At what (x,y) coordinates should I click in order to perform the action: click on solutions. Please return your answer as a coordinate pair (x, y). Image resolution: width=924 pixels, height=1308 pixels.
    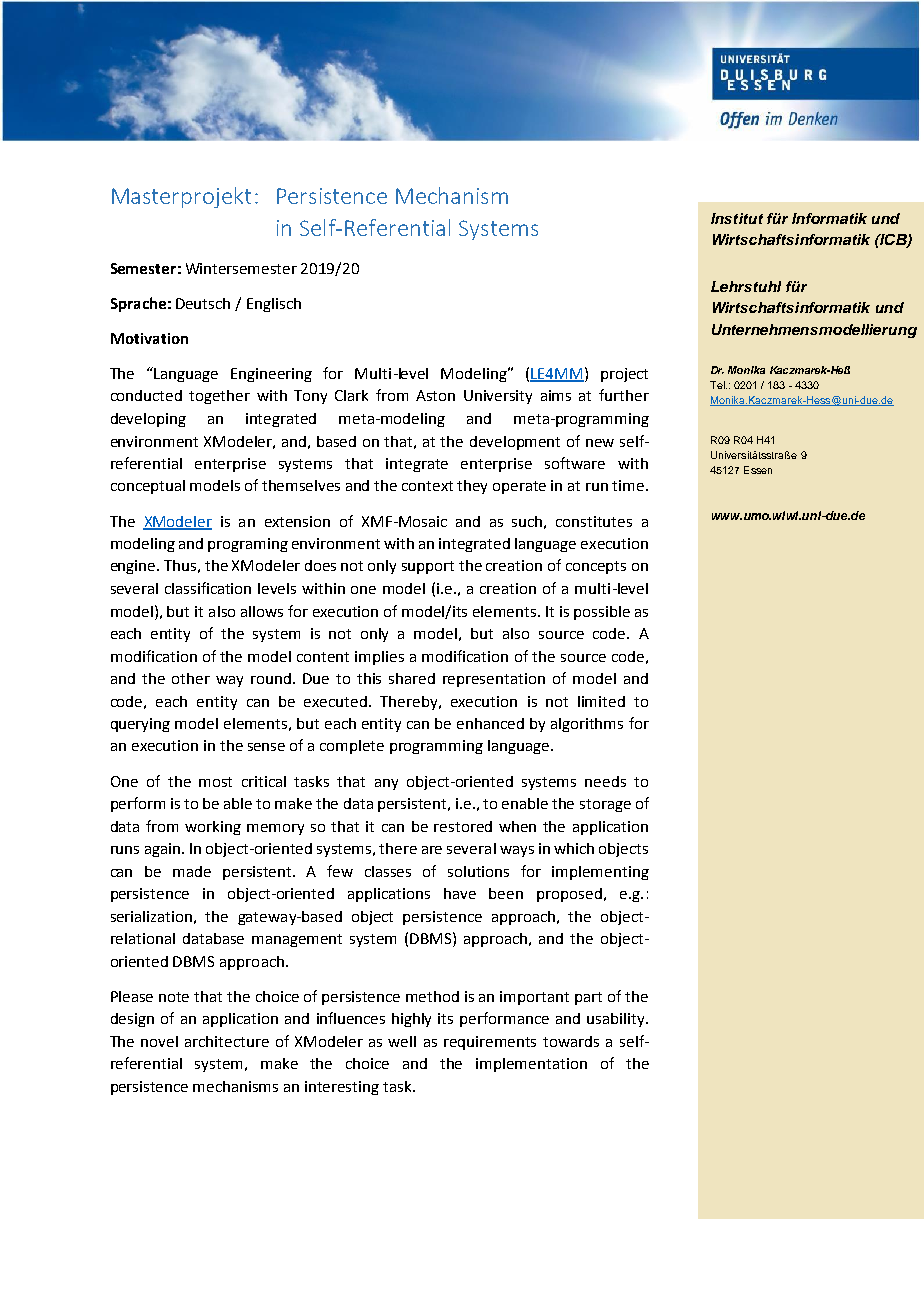
    Looking at the image, I should click on (478, 871).
